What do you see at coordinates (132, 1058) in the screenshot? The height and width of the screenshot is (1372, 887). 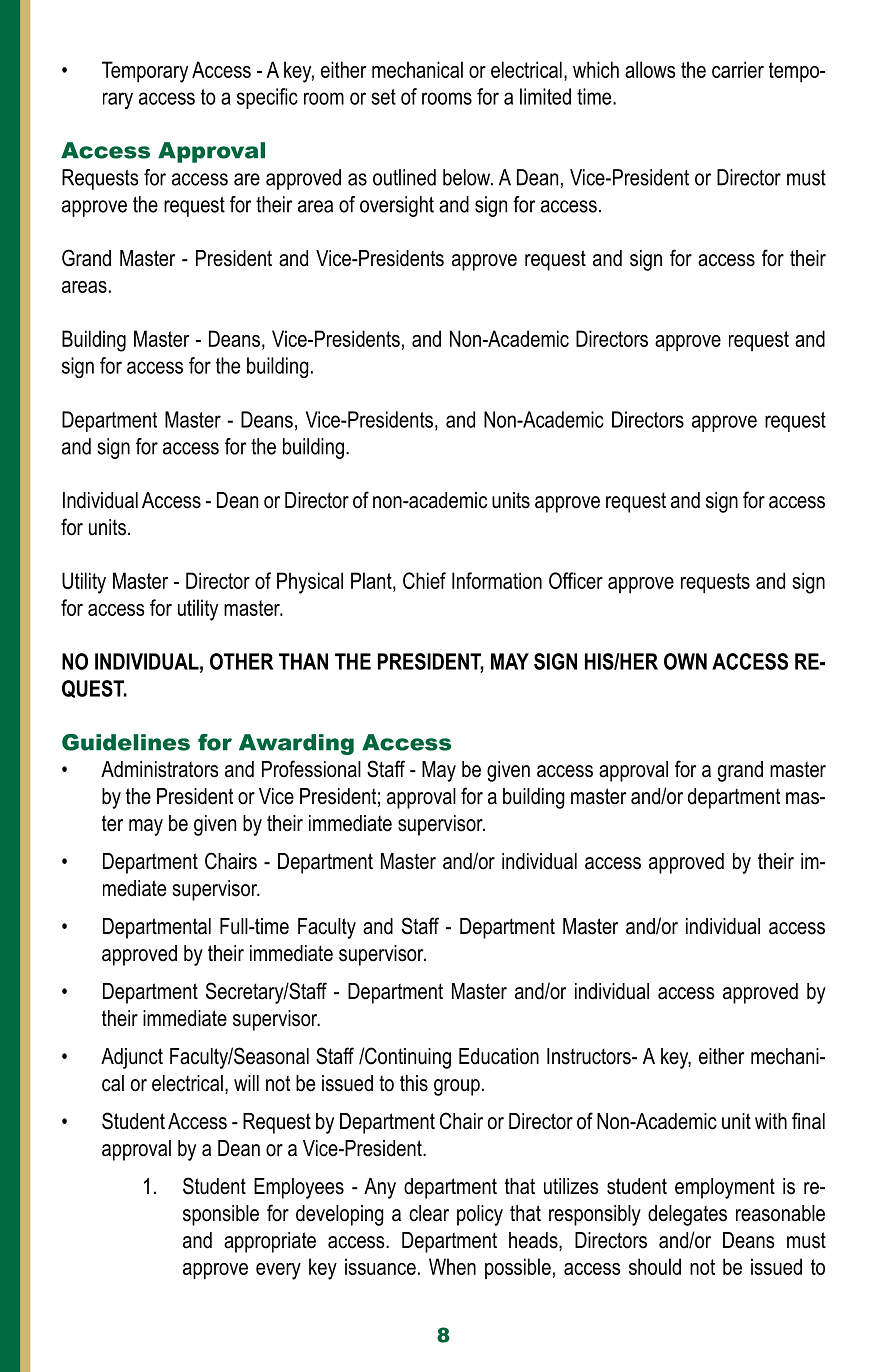 I see `Adjunct` at bounding box center [132, 1058].
